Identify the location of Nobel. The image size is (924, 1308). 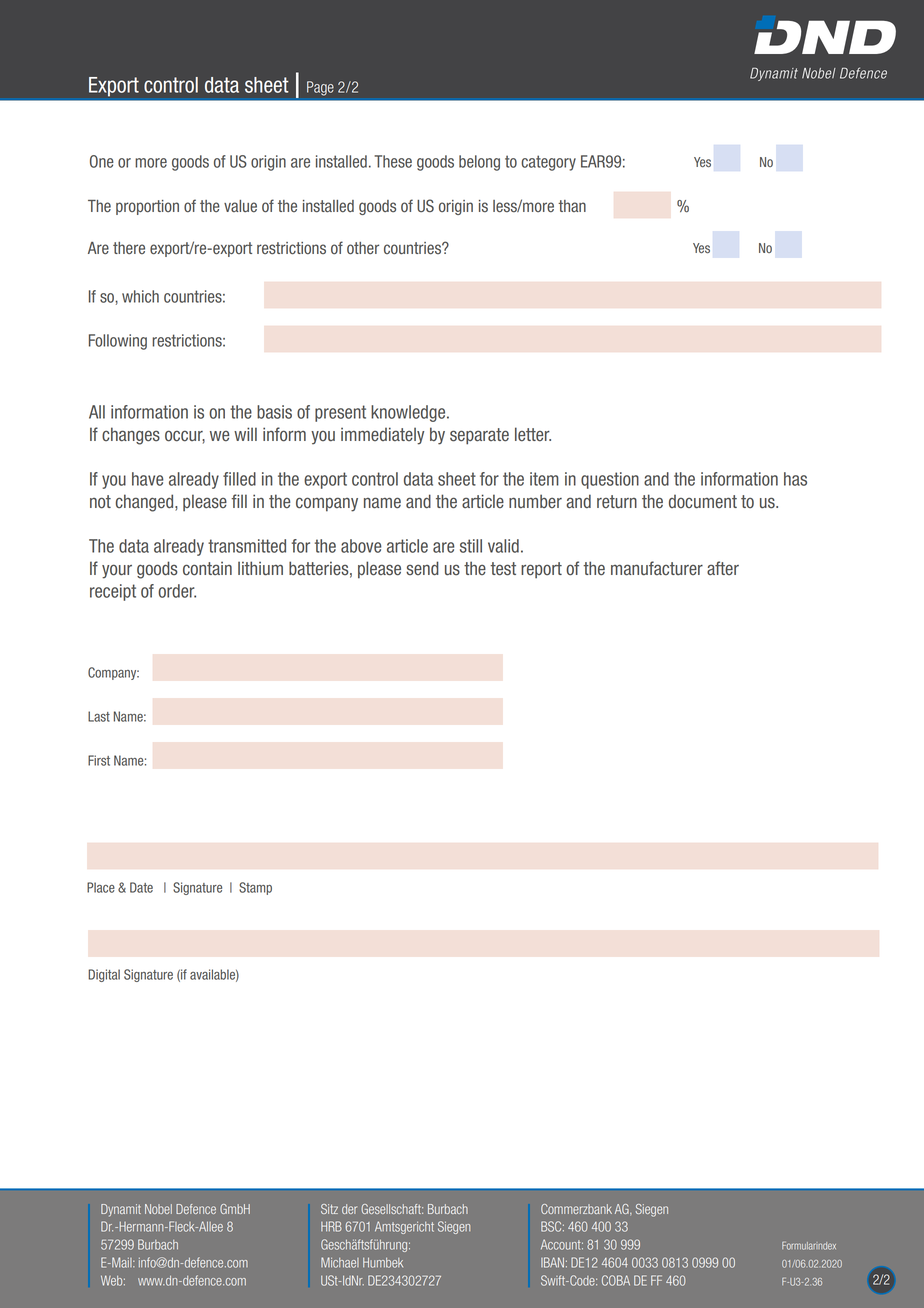
(158, 1209).
